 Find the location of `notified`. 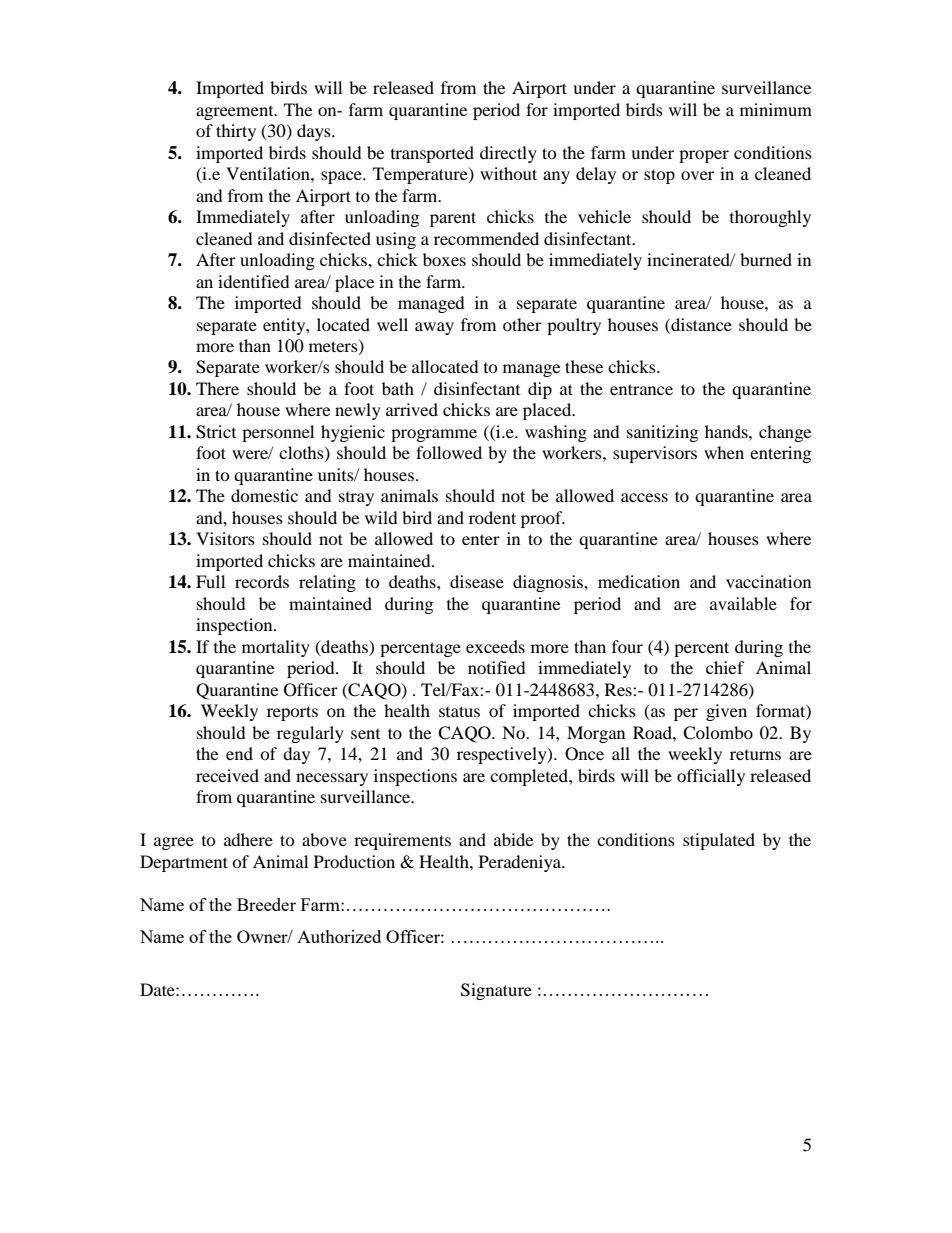

notified is located at coordinates (497, 667).
